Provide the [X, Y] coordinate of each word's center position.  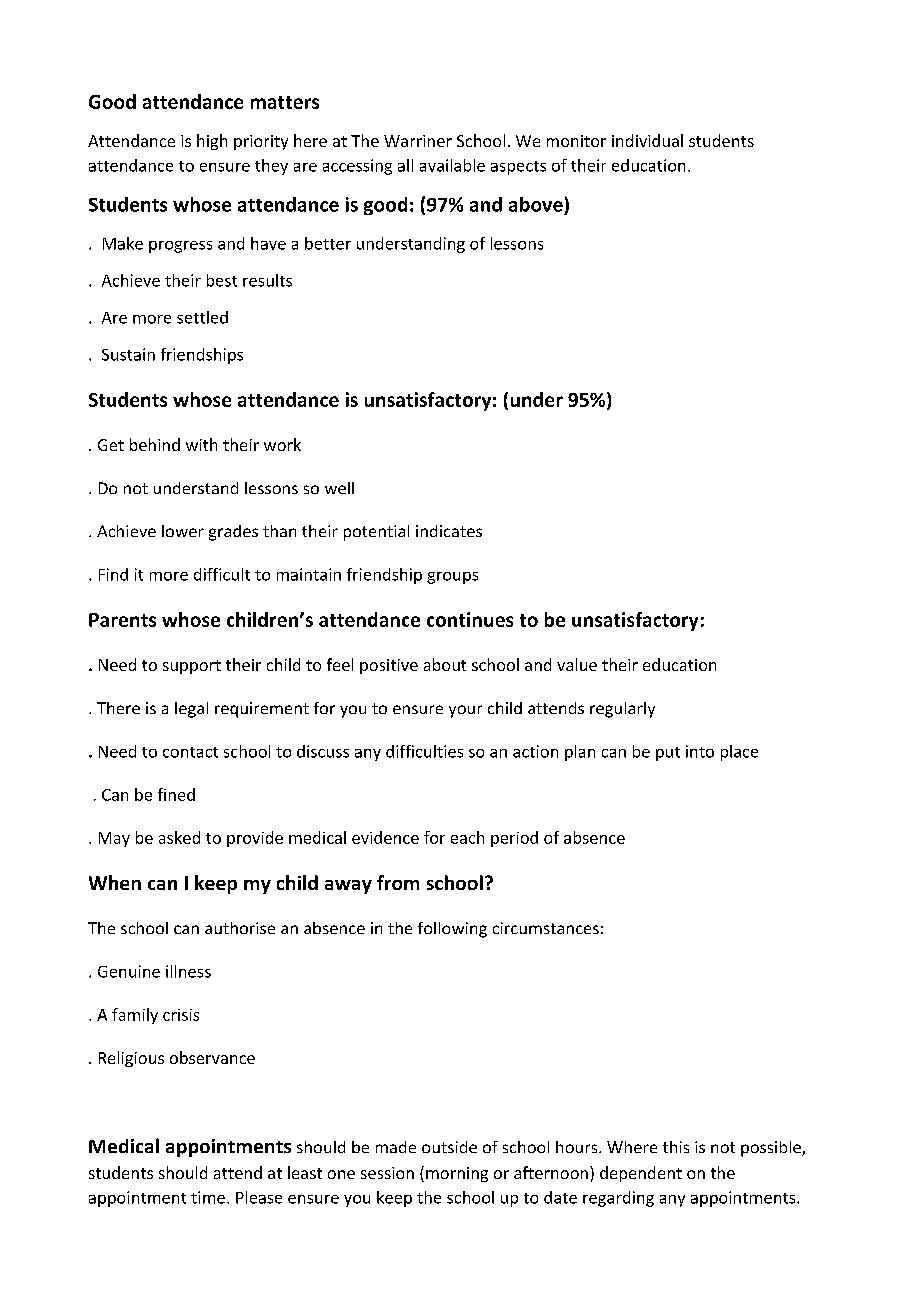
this [676, 1147]
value [577, 664]
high [212, 142]
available [452, 165]
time [208, 1197]
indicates [449, 531]
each [467, 837]
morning [457, 1174]
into [700, 751]
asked [179, 837]
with [201, 444]
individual [647, 140]
